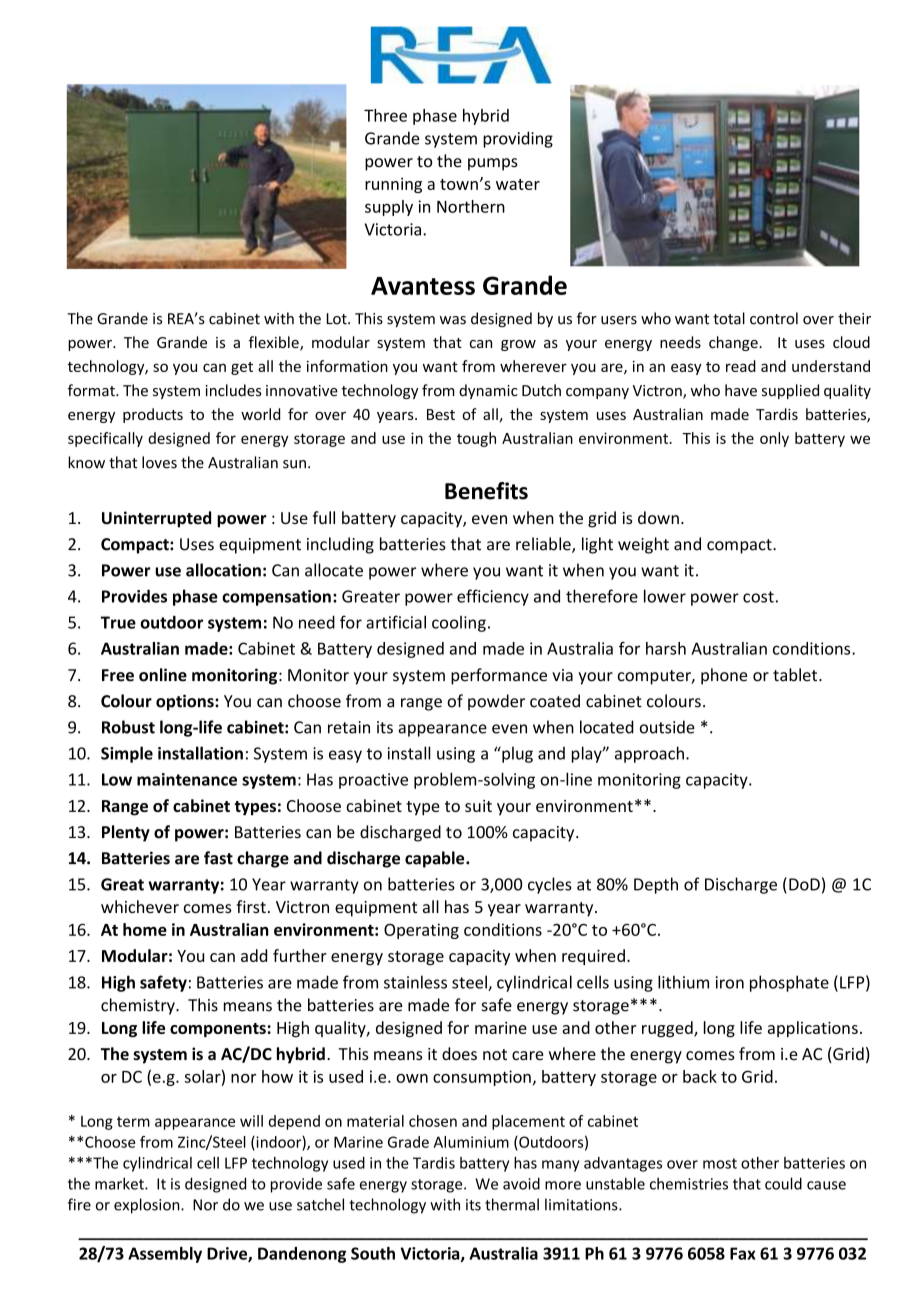 Image resolution: width=924 pixels, height=1308 pixels. I want to click on Free, so click(118, 675).
